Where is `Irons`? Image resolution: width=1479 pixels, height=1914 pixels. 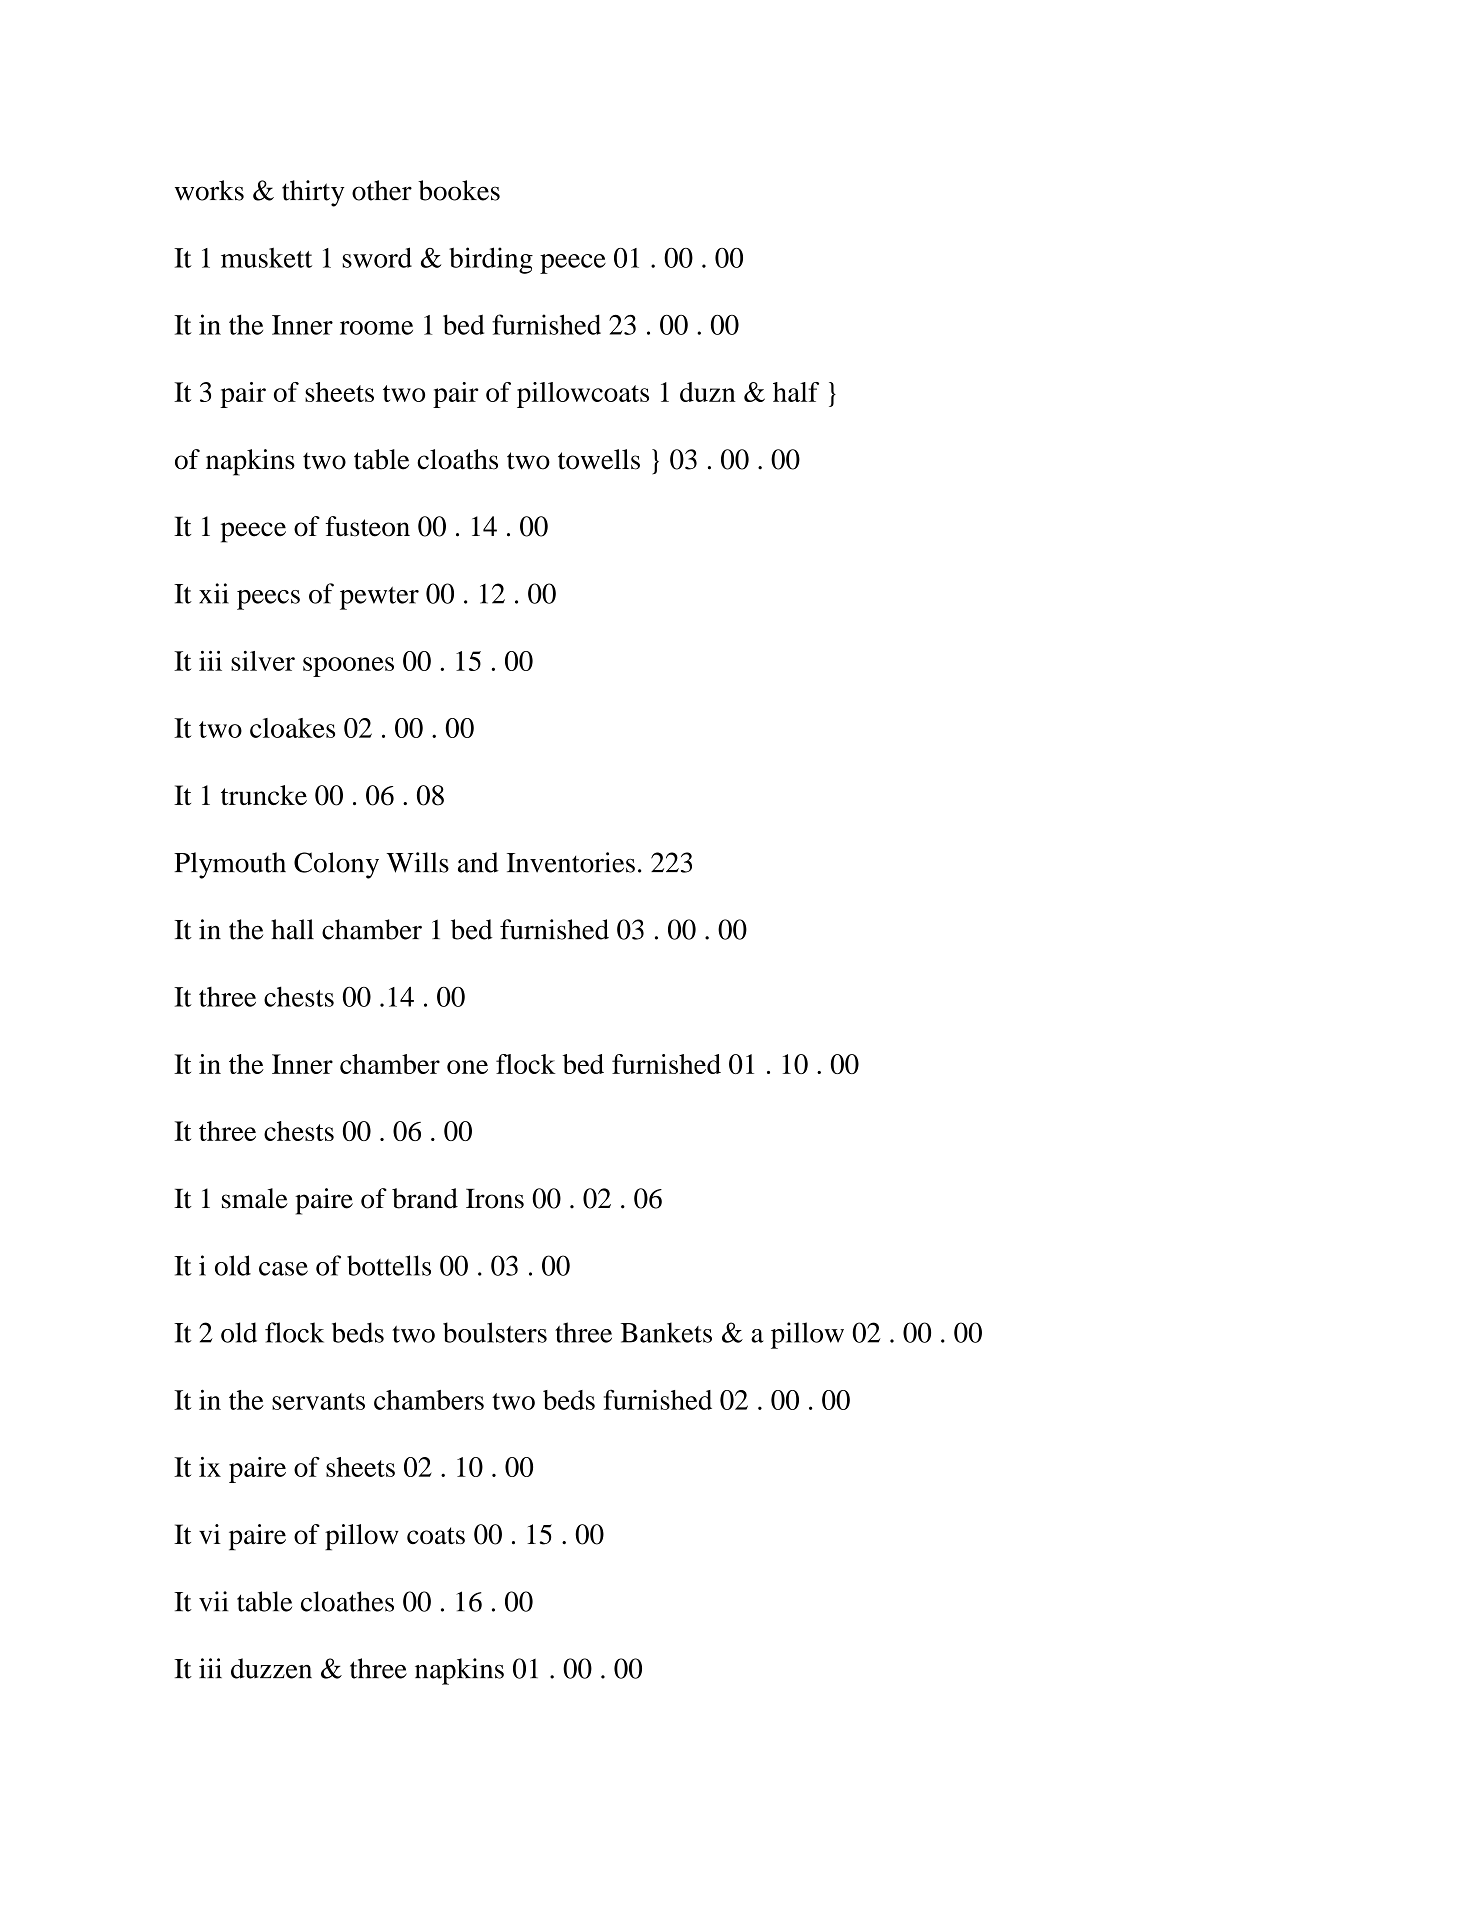 Irons is located at coordinates (495, 1199).
